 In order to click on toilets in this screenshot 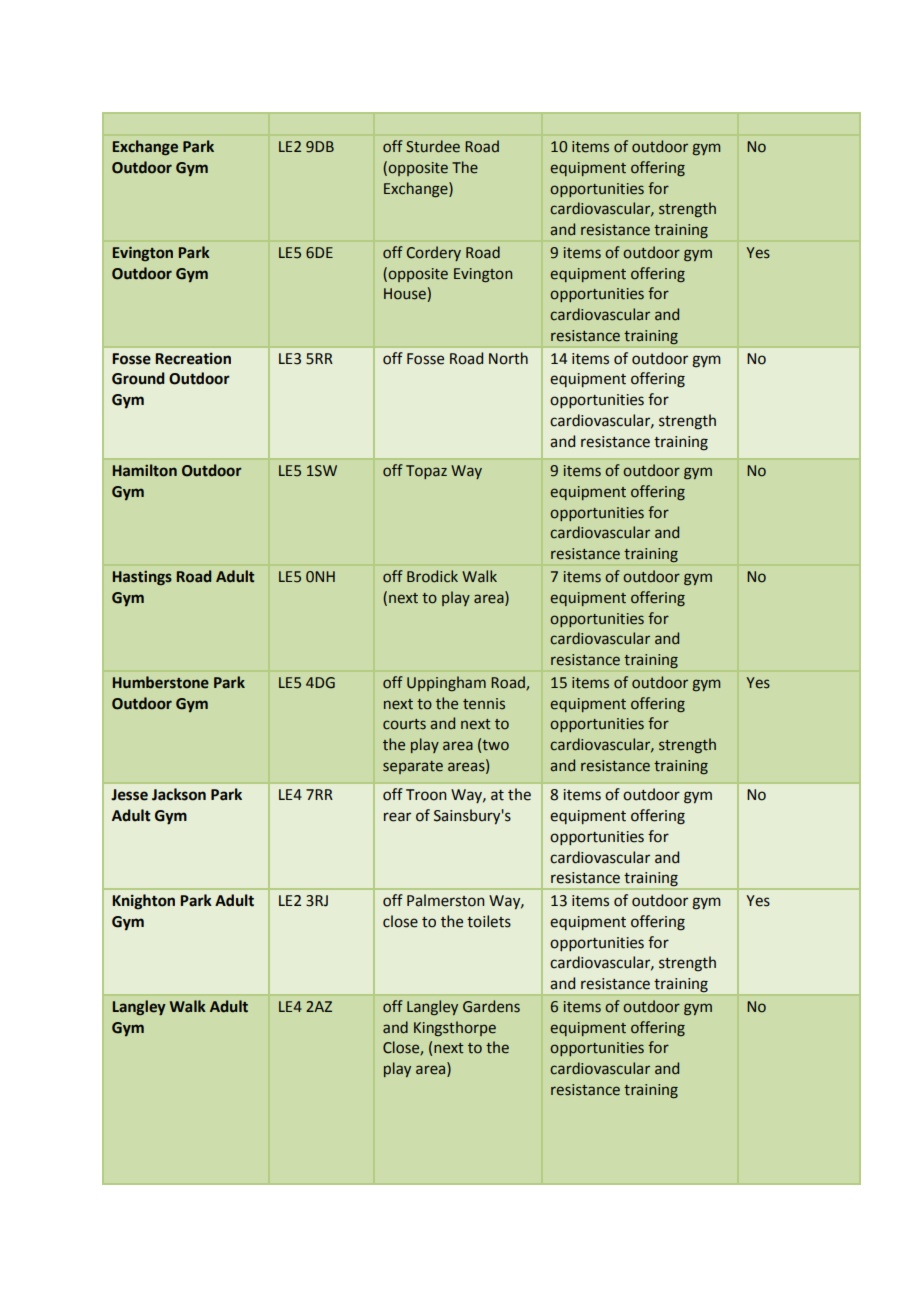, I will do `click(489, 921)`.
